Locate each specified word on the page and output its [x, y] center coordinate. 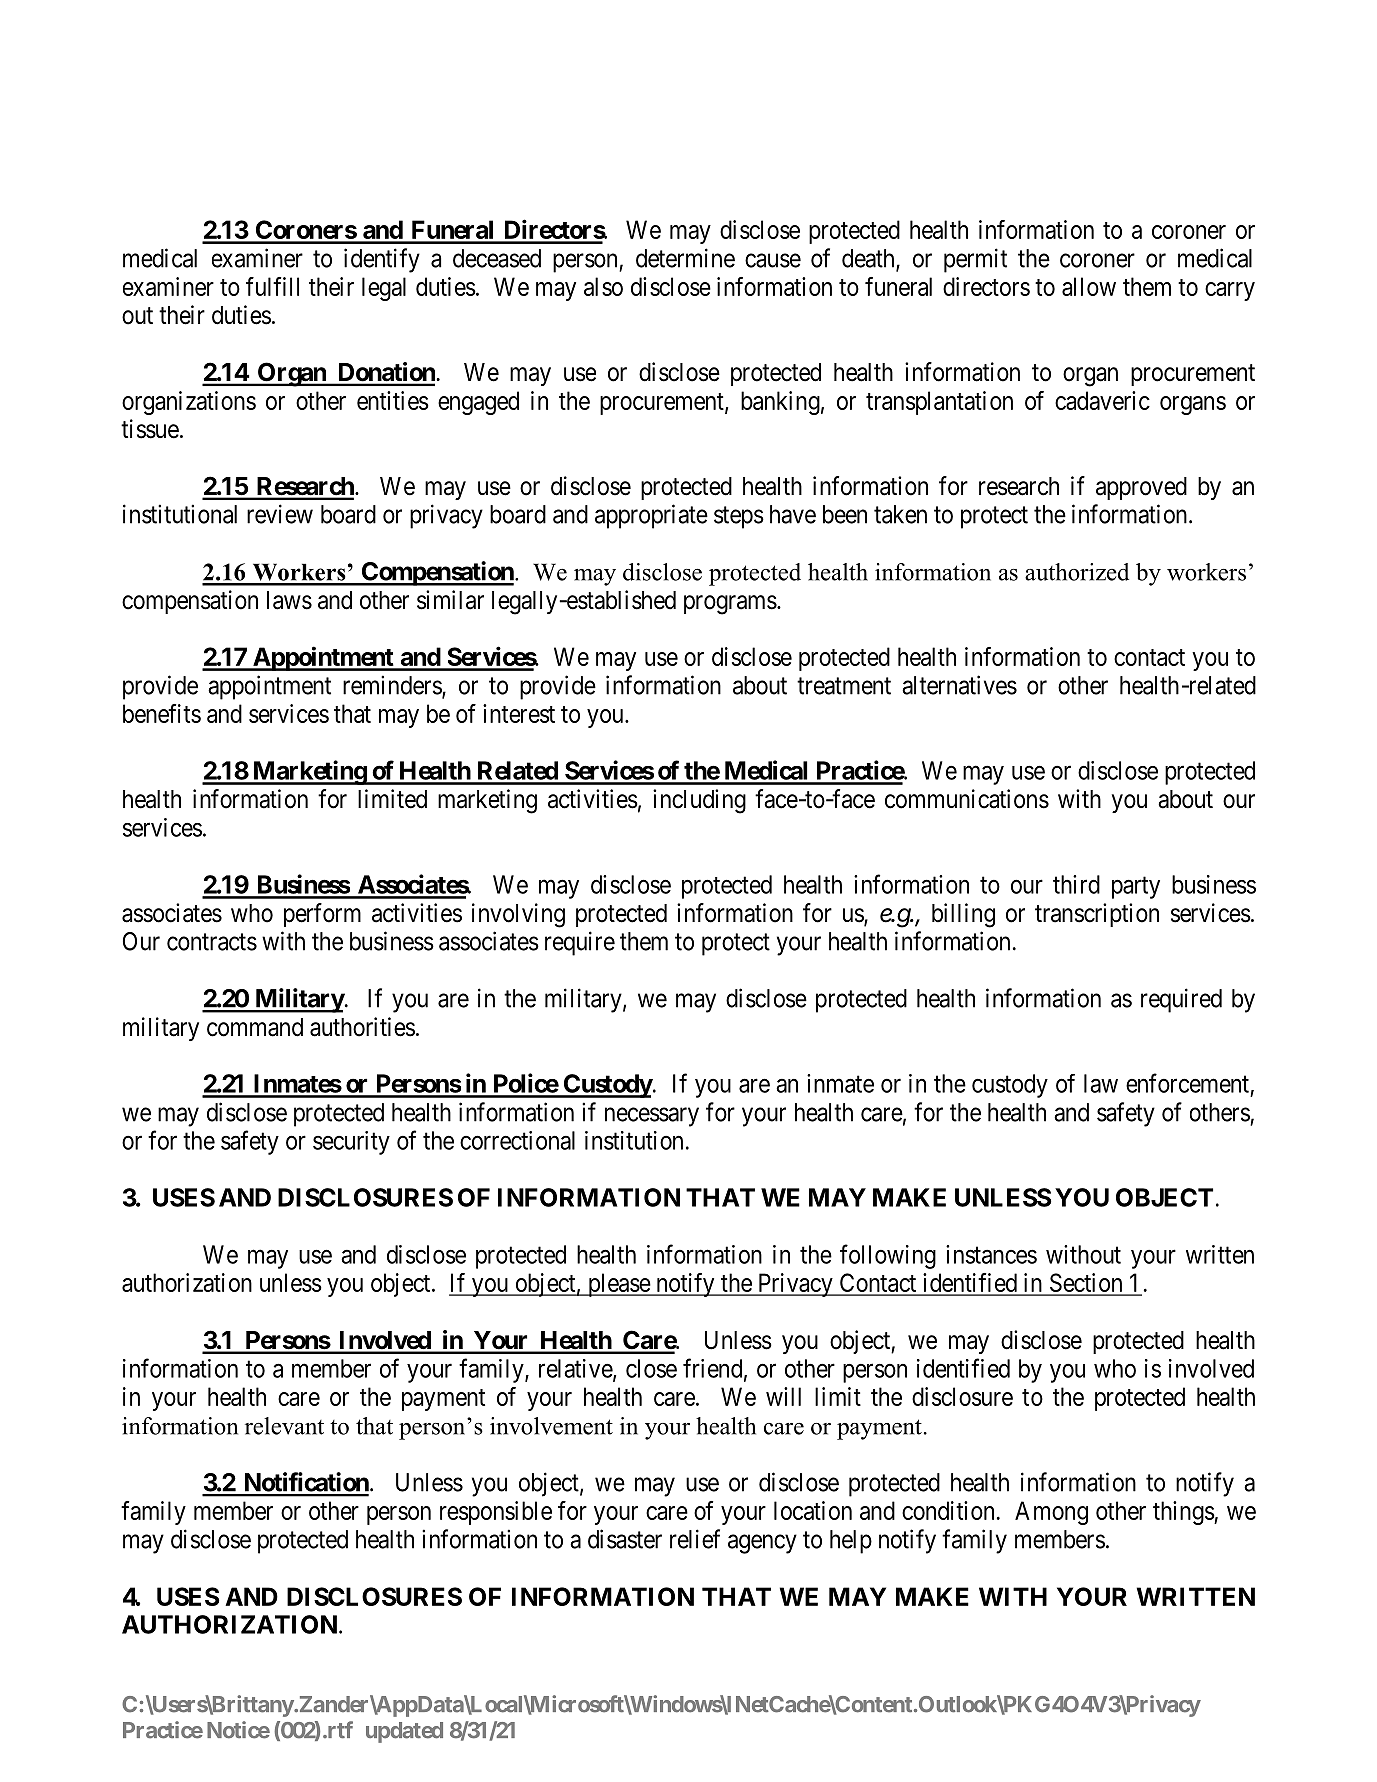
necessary [652, 1117]
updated [404, 1732]
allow [1089, 286]
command [255, 1027]
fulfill [272, 286]
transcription [1097, 915]
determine [685, 258]
